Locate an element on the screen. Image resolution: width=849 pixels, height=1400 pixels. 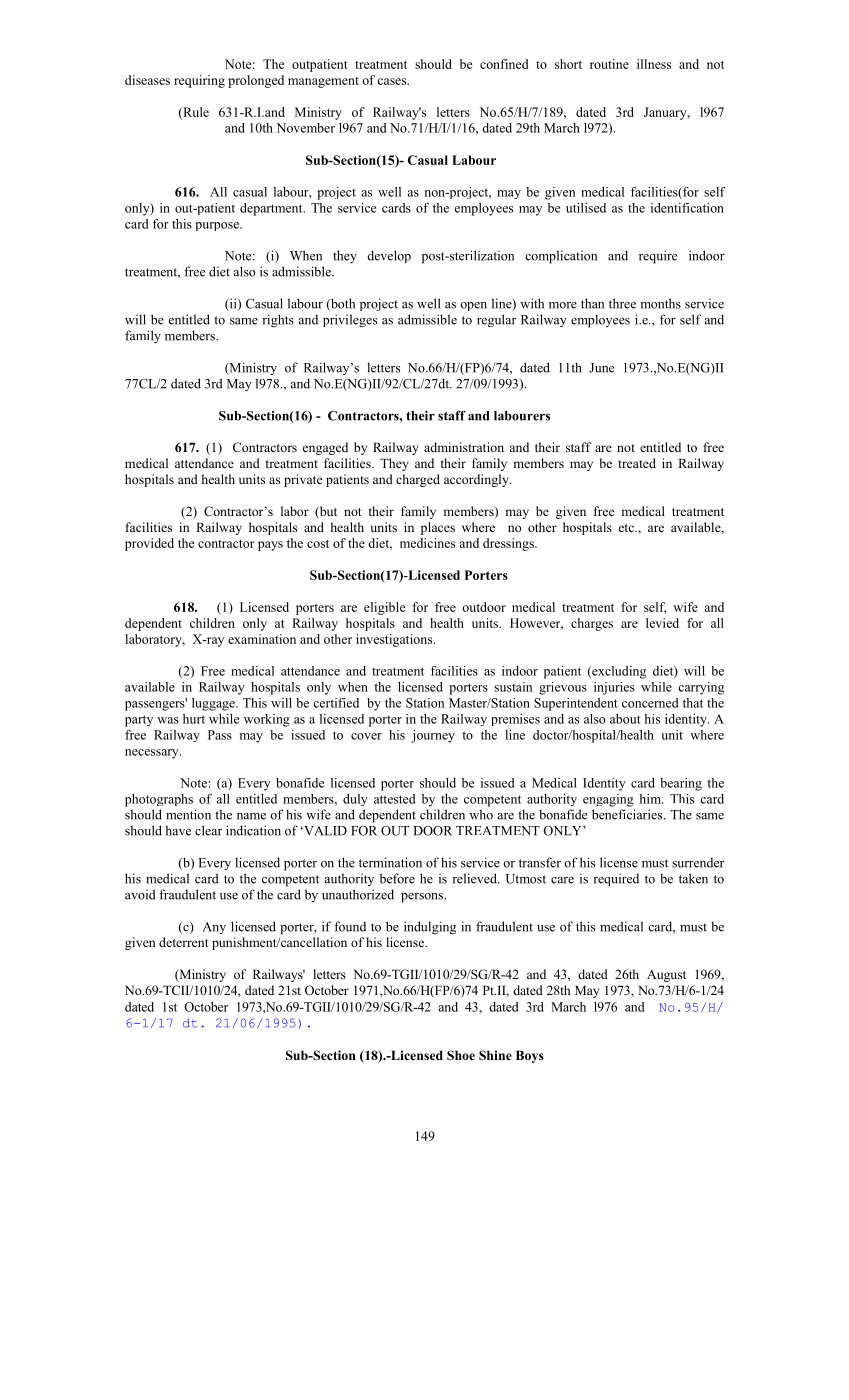
confined is located at coordinates (504, 64).
